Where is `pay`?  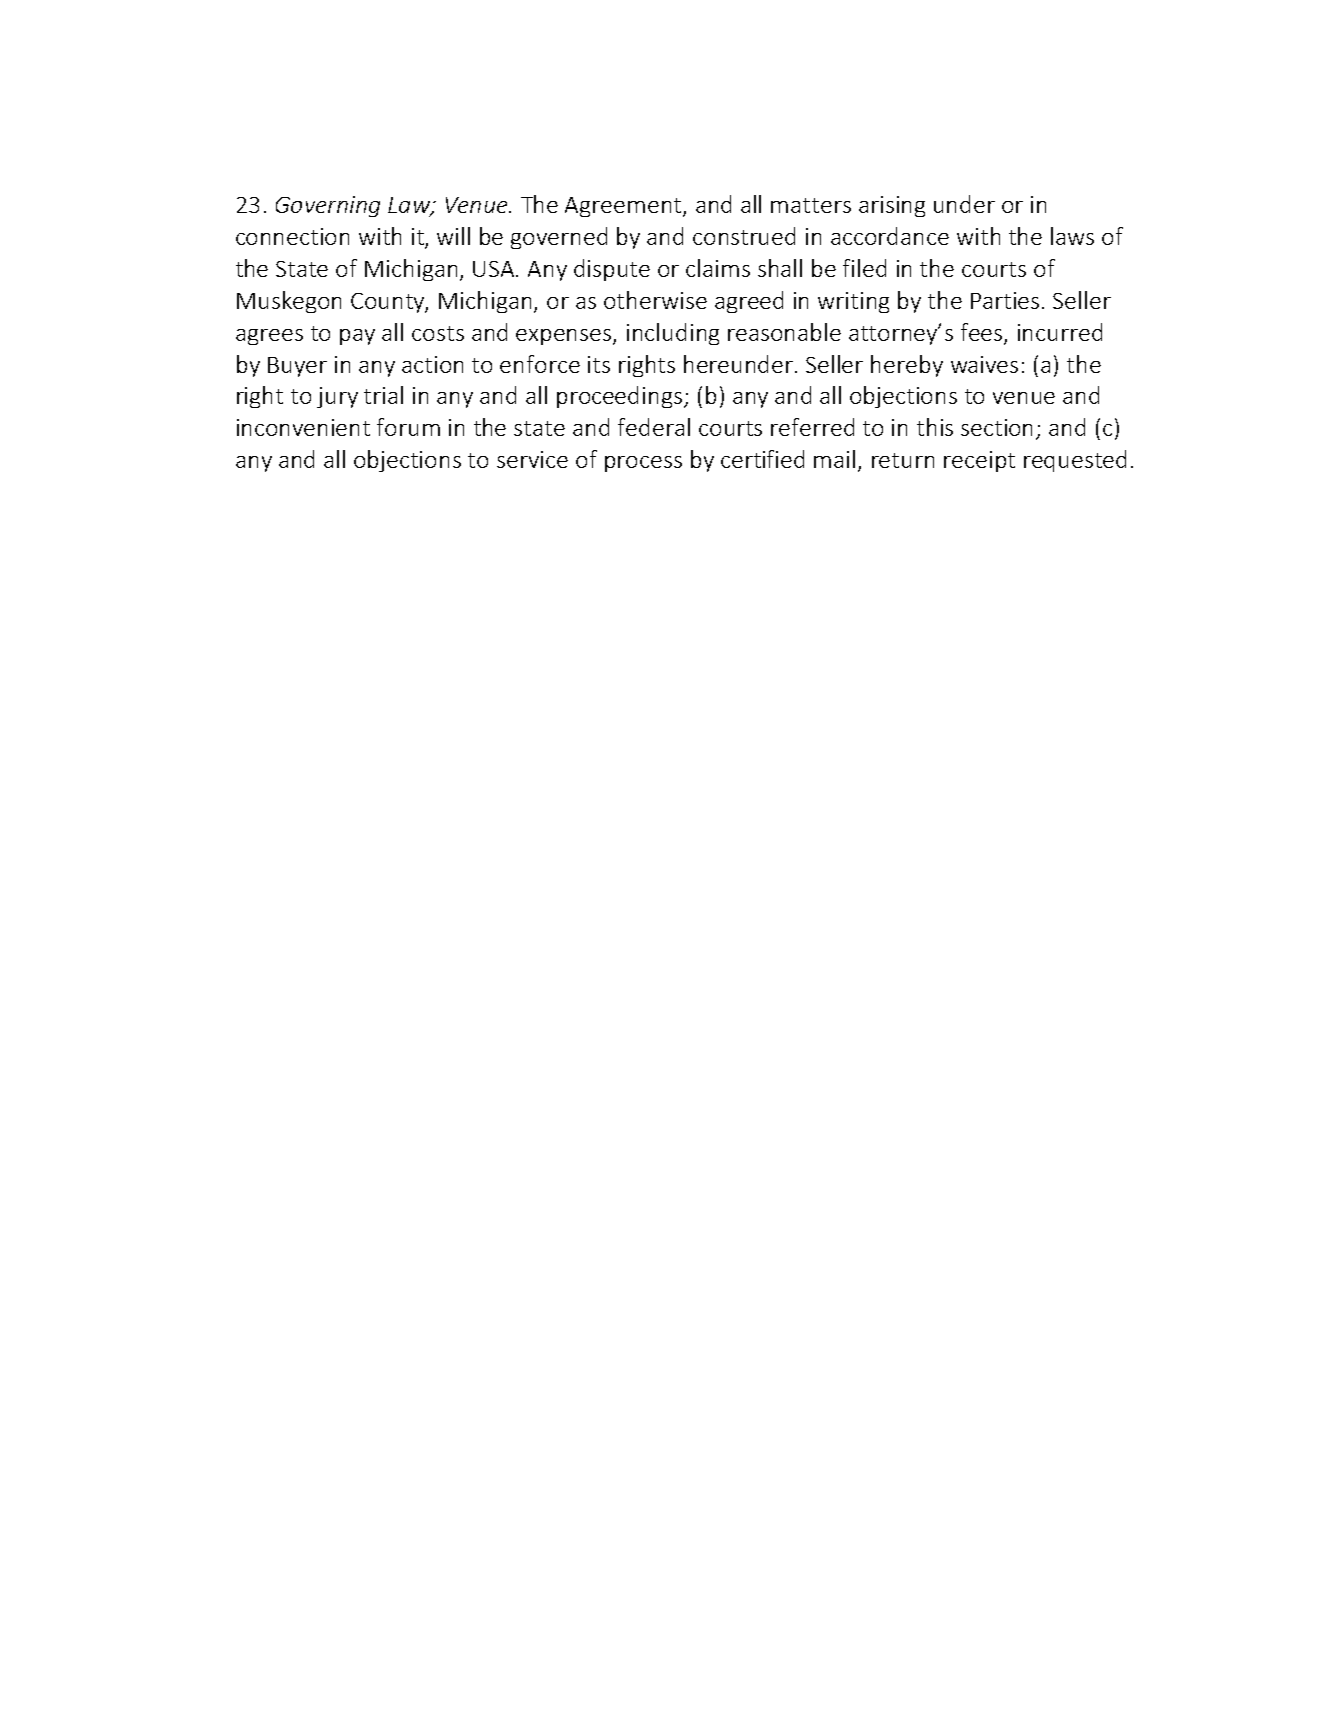 pay is located at coordinates (357, 337).
